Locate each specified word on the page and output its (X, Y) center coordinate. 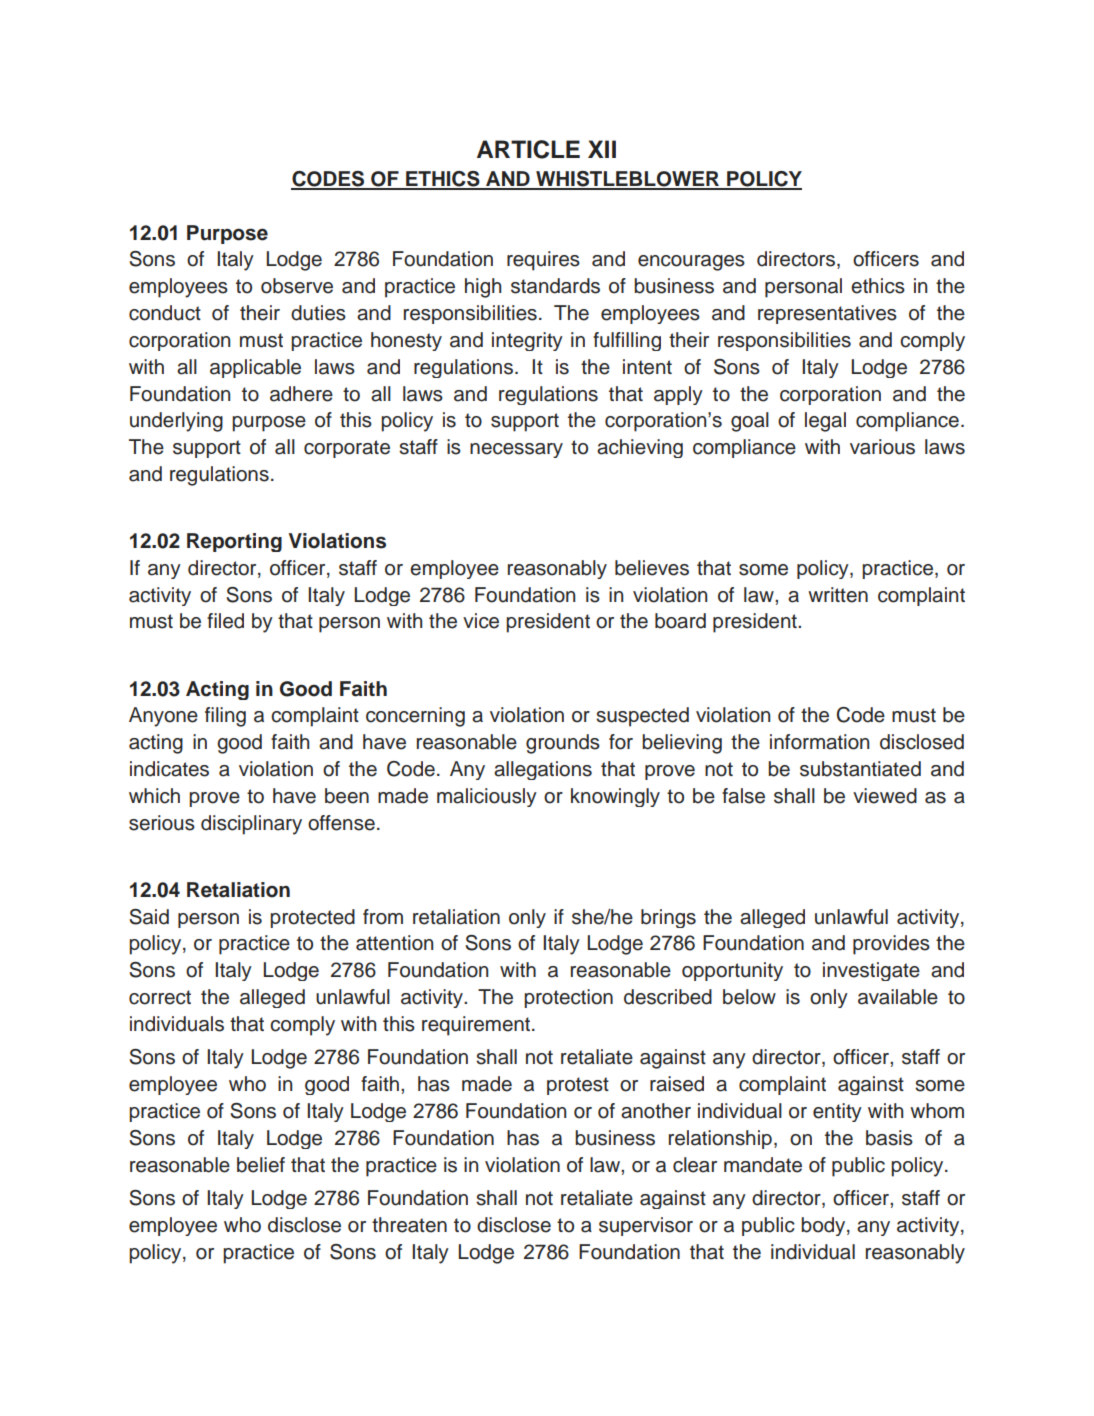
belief (261, 1165)
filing (225, 717)
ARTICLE (528, 149)
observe (297, 286)
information (819, 742)
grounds (563, 744)
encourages (691, 263)
